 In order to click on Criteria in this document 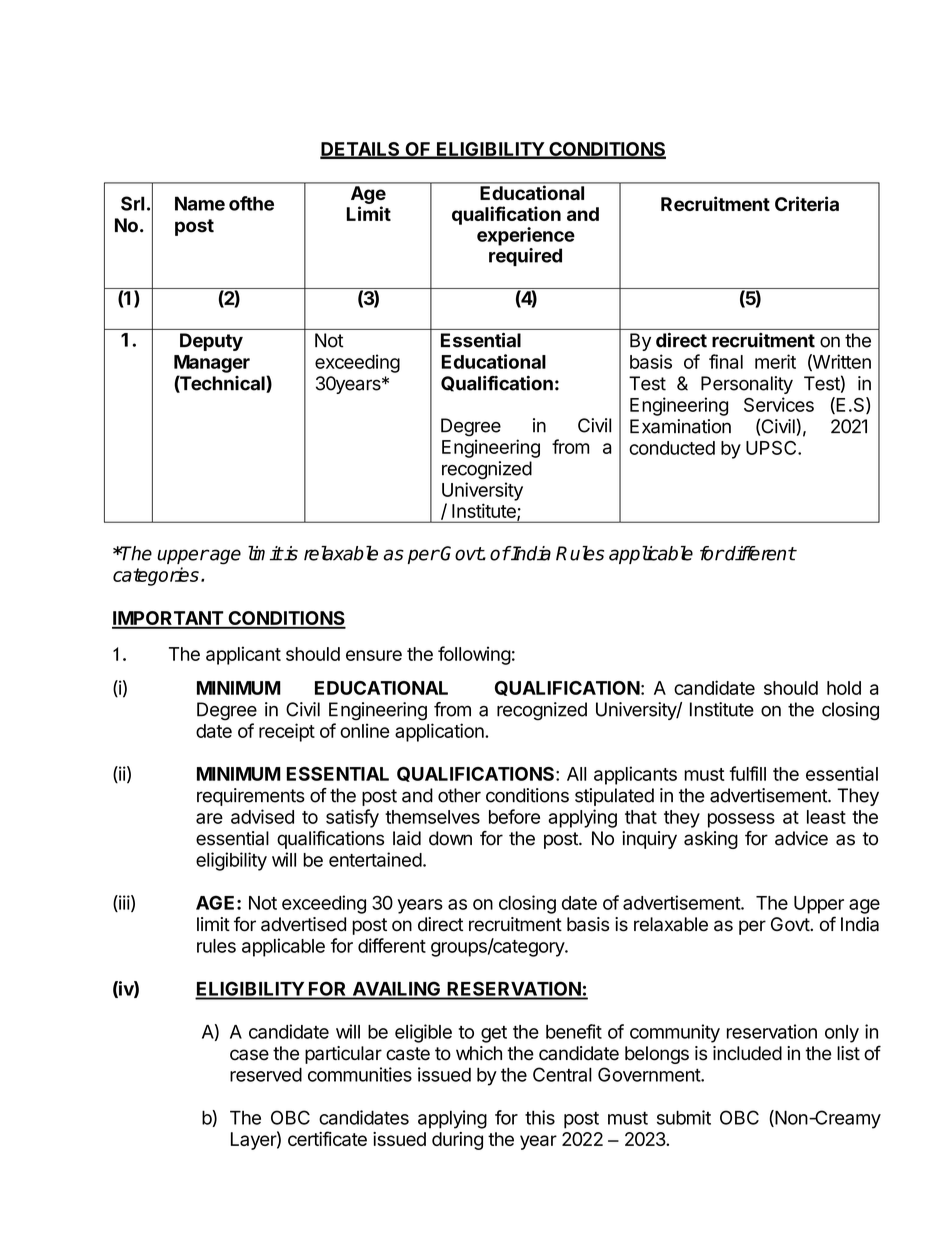, I will do `click(807, 203)`.
